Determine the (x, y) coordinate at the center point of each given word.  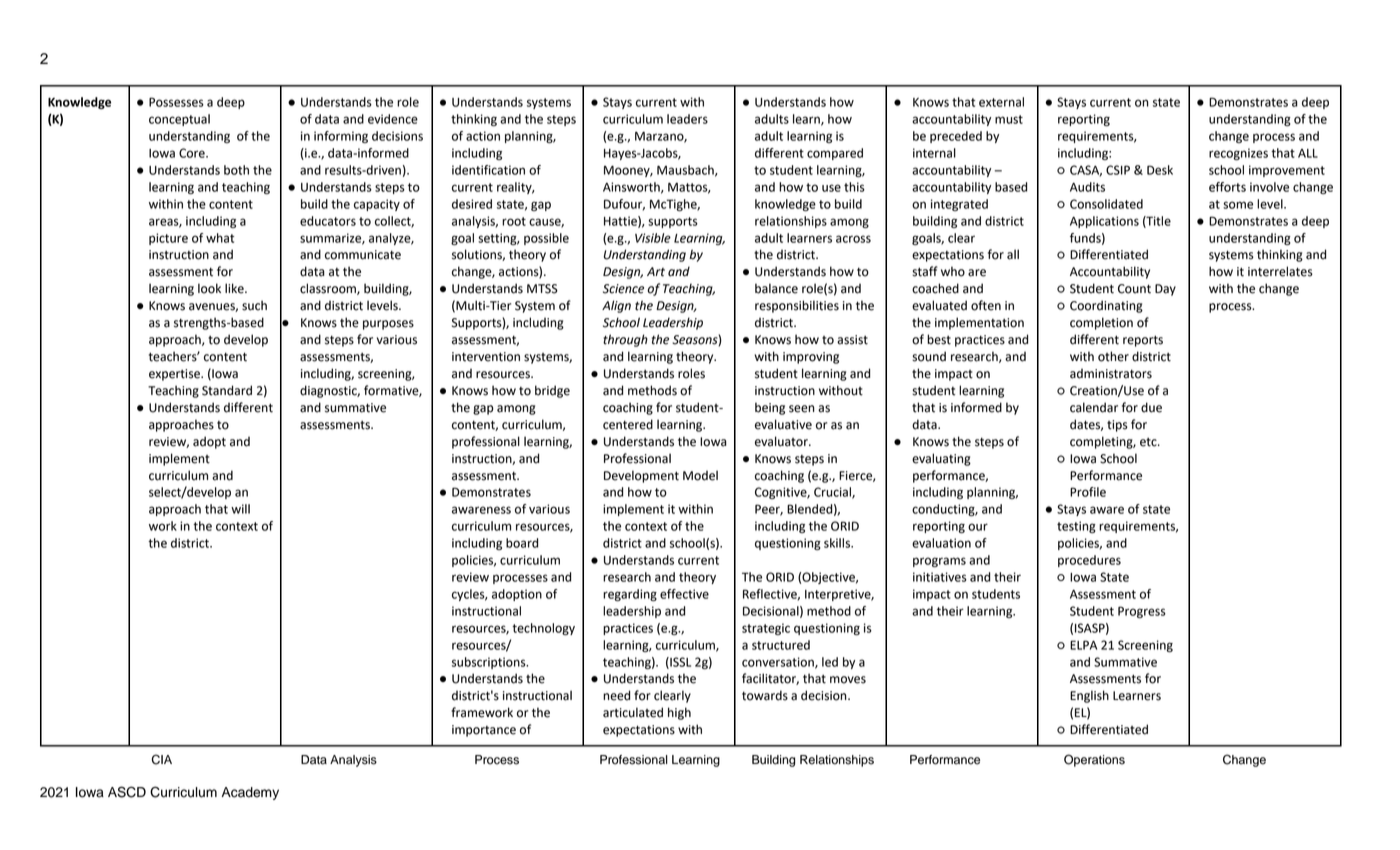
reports (1143, 341)
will (240, 509)
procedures (1089, 561)
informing (341, 137)
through (625, 340)
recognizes (1238, 154)
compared (835, 154)
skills (838, 543)
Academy (250, 793)
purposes (388, 325)
